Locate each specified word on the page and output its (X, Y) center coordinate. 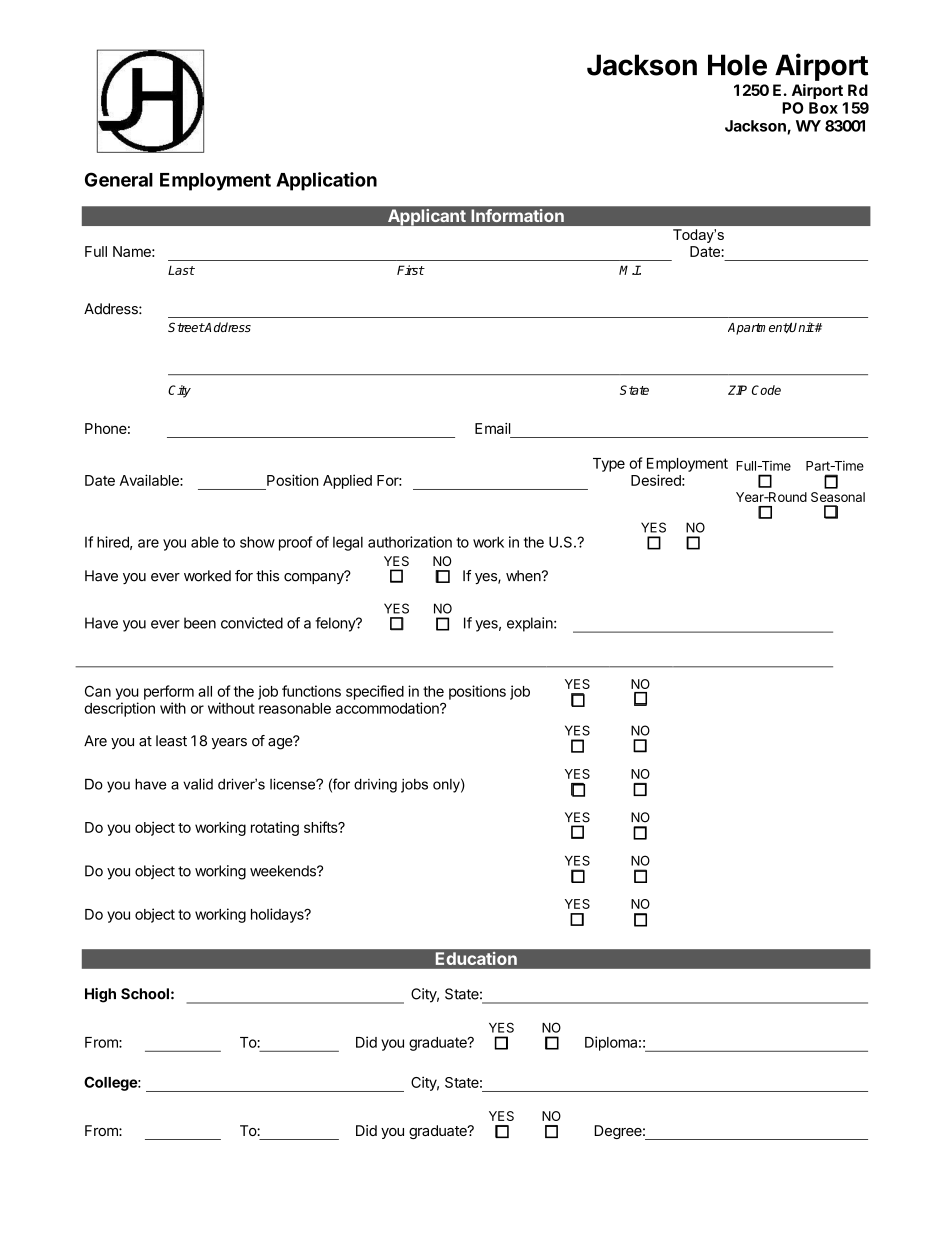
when (524, 576)
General (119, 179)
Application (326, 181)
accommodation (388, 708)
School (145, 994)
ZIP (737, 390)
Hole (737, 65)
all (205, 691)
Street (186, 327)
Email (492, 428)
